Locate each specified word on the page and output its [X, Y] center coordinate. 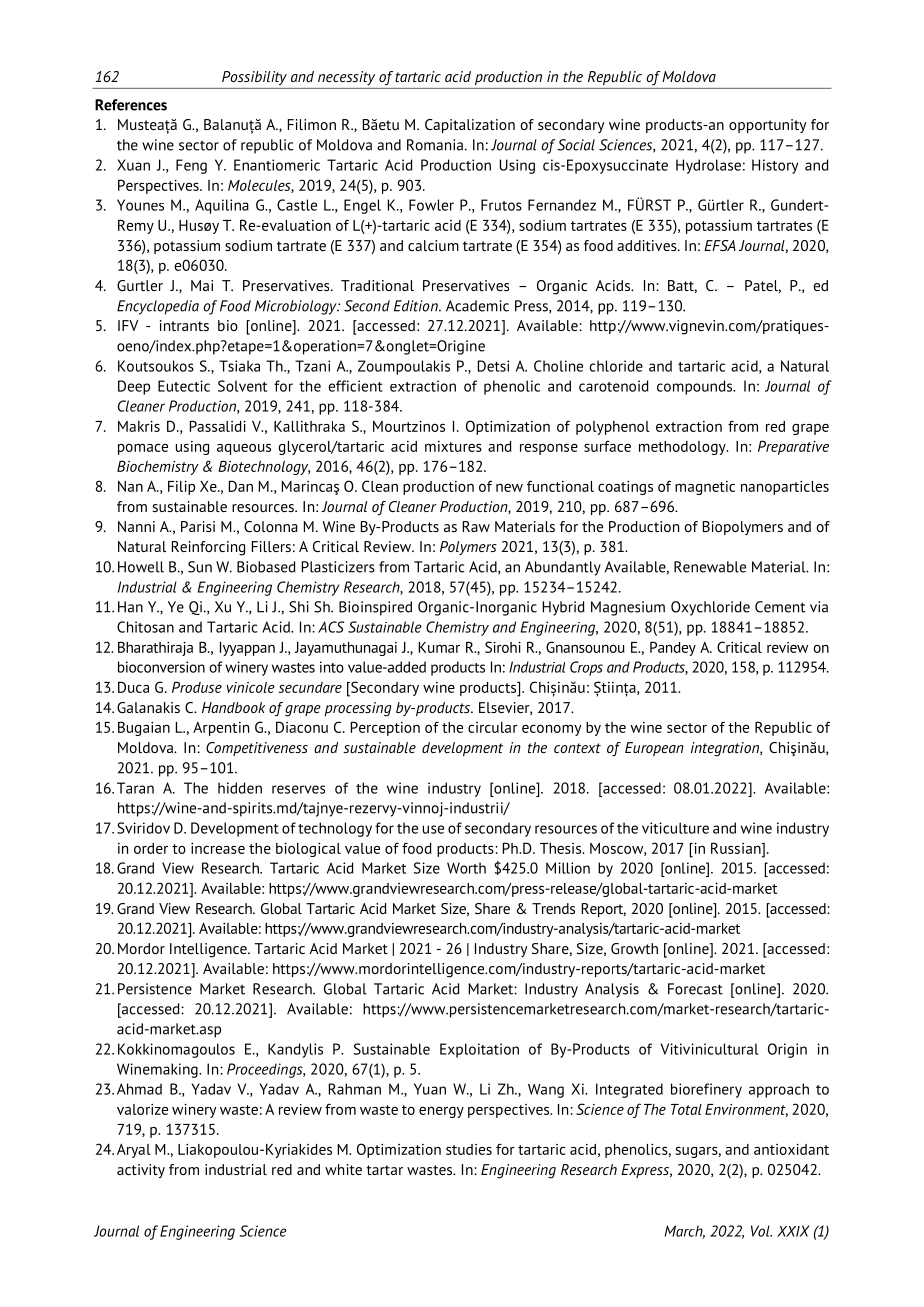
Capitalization [470, 126]
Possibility [254, 78]
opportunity [767, 126]
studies [469, 1149]
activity [141, 1171]
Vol [761, 1231]
